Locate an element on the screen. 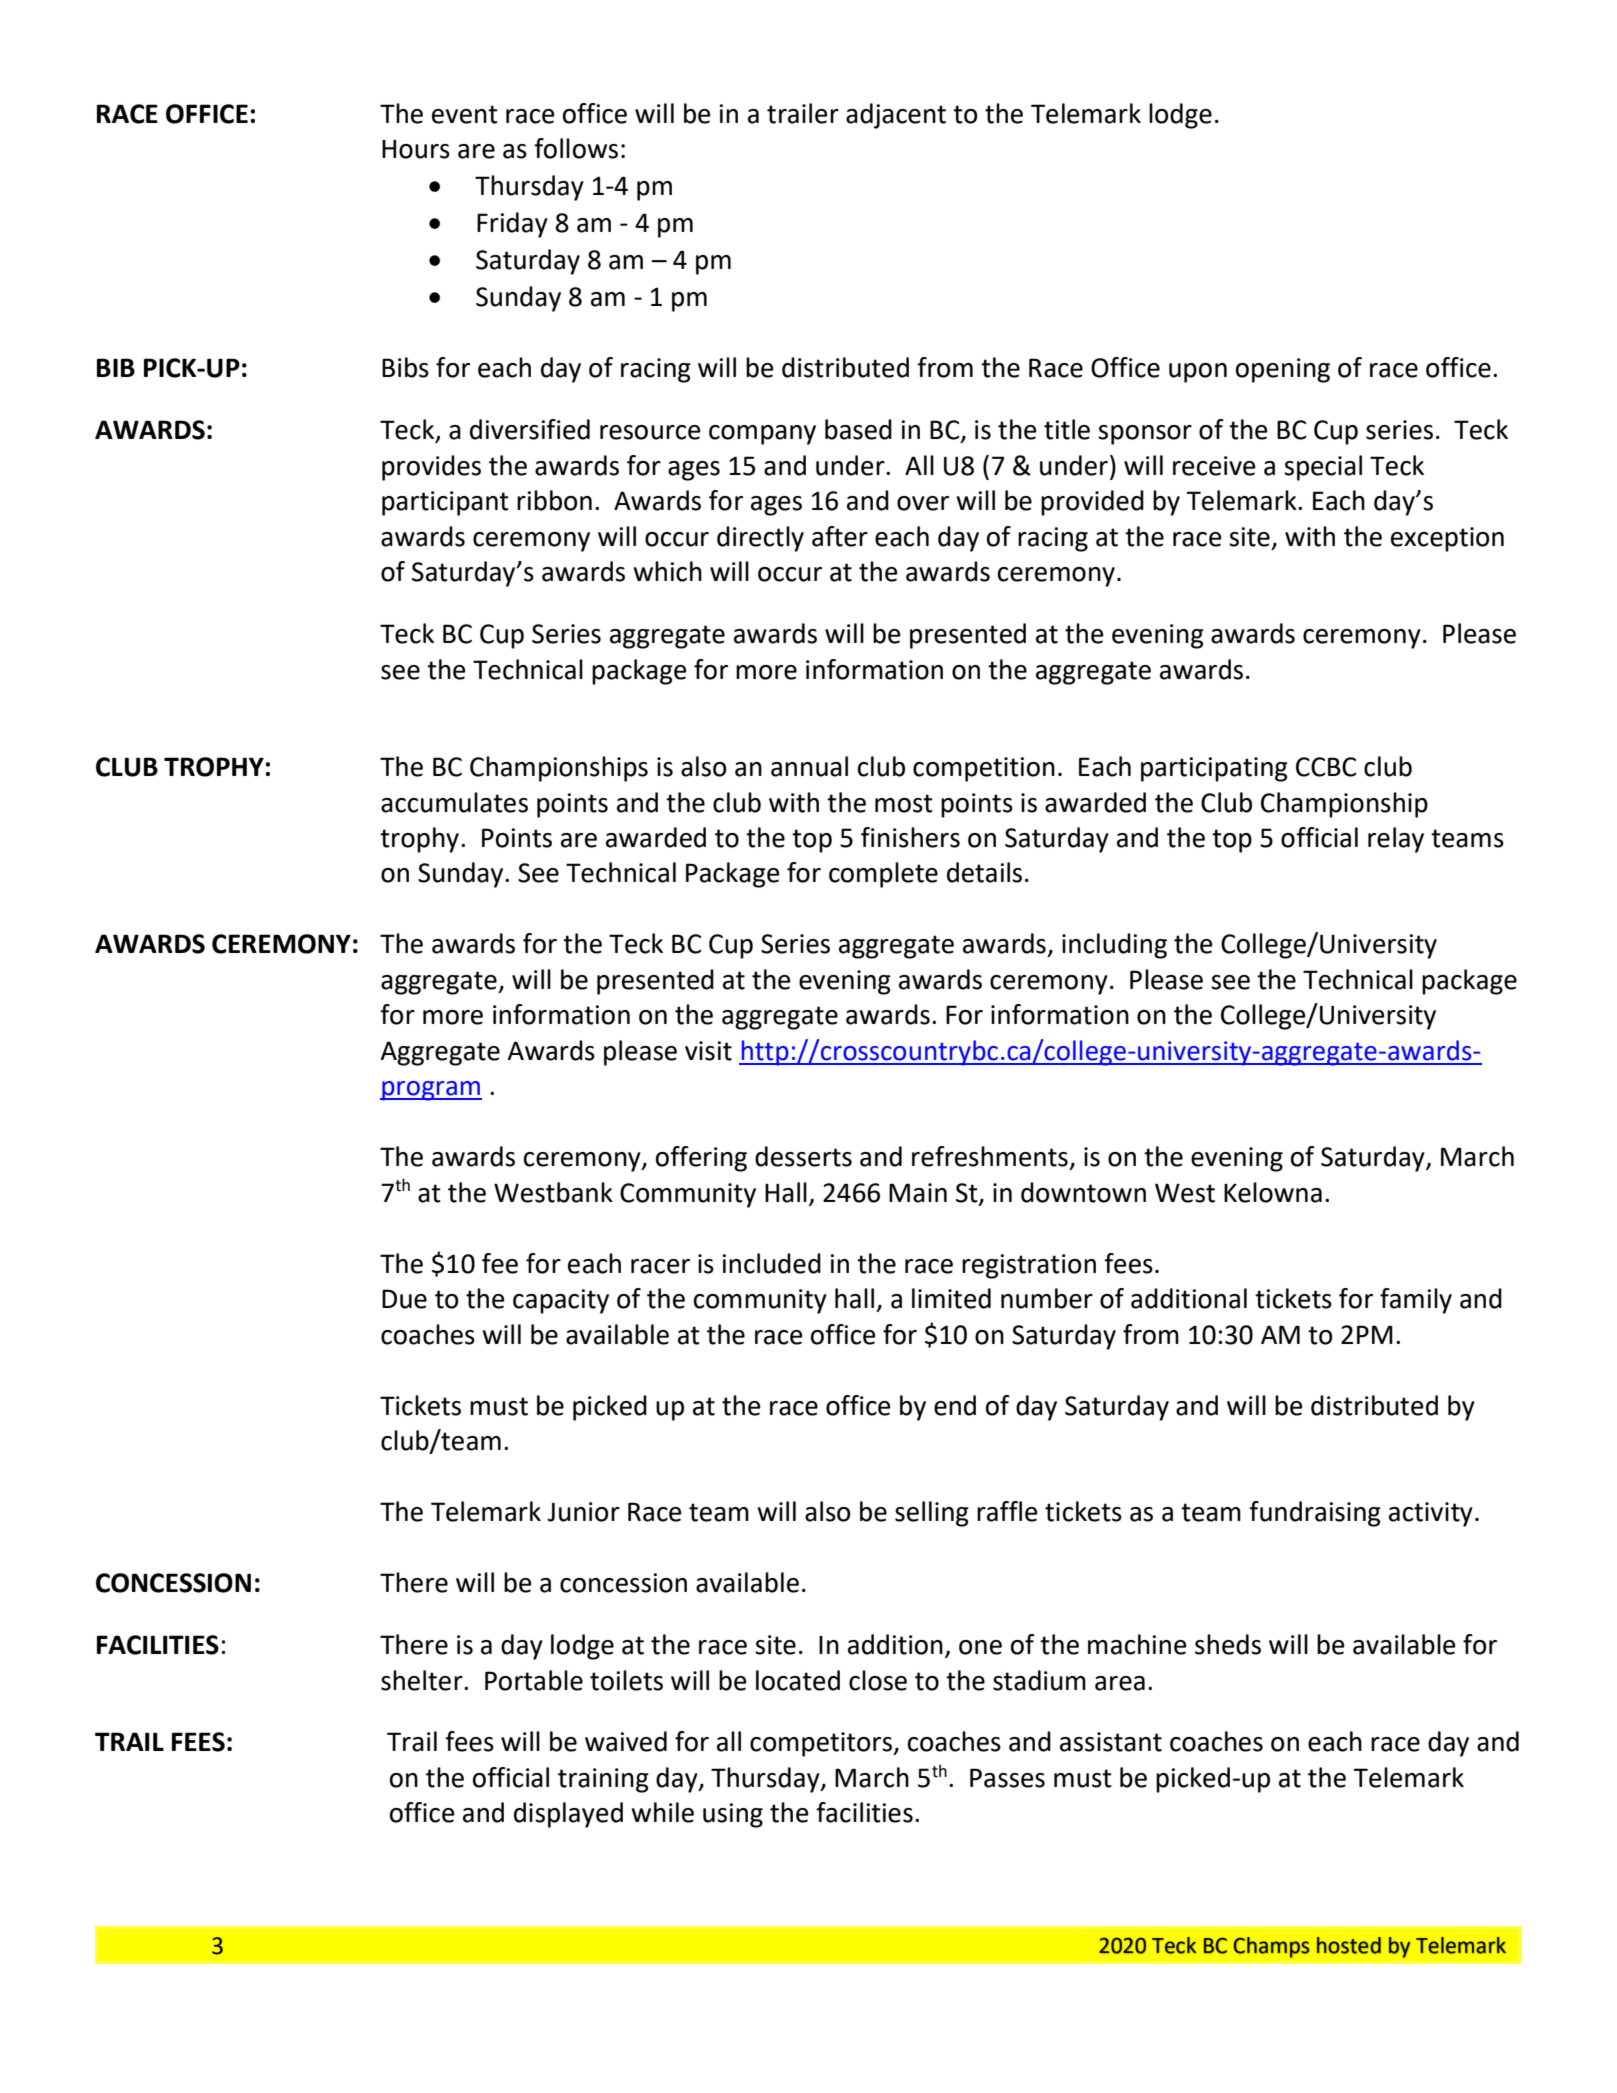 This screenshot has width=1617, height=2093. adjacent is located at coordinates (896, 116).
